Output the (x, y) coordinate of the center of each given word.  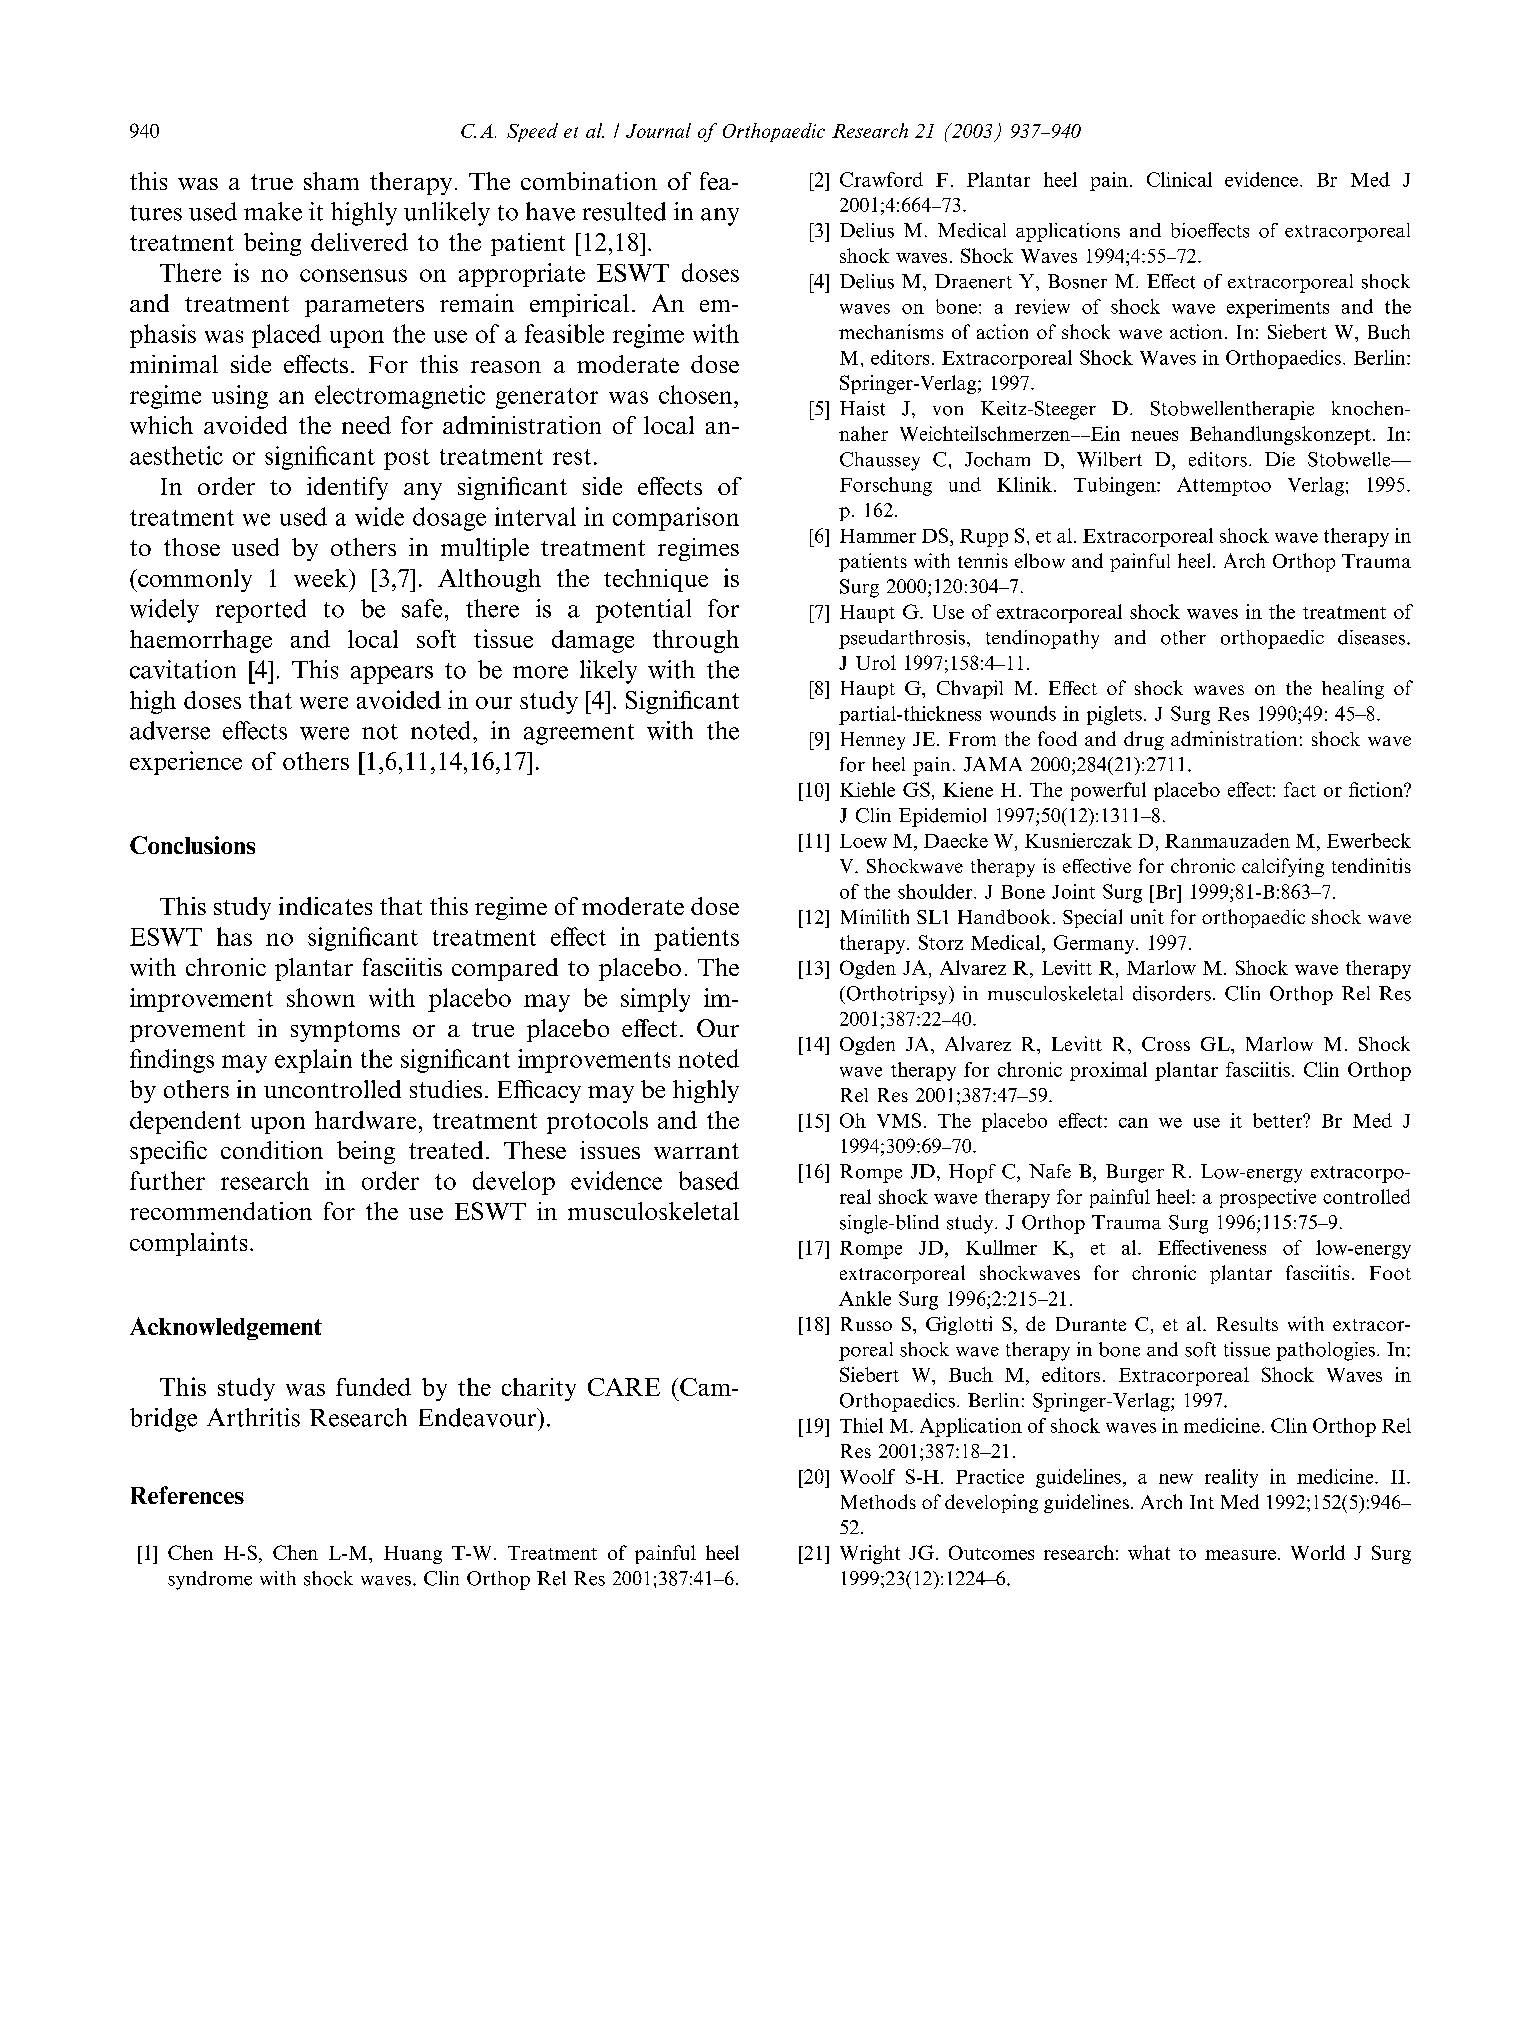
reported (261, 611)
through (696, 641)
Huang (413, 1555)
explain (313, 1061)
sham (331, 181)
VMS (899, 1120)
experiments (1278, 308)
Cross (1166, 1044)
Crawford (881, 179)
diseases (1373, 637)
